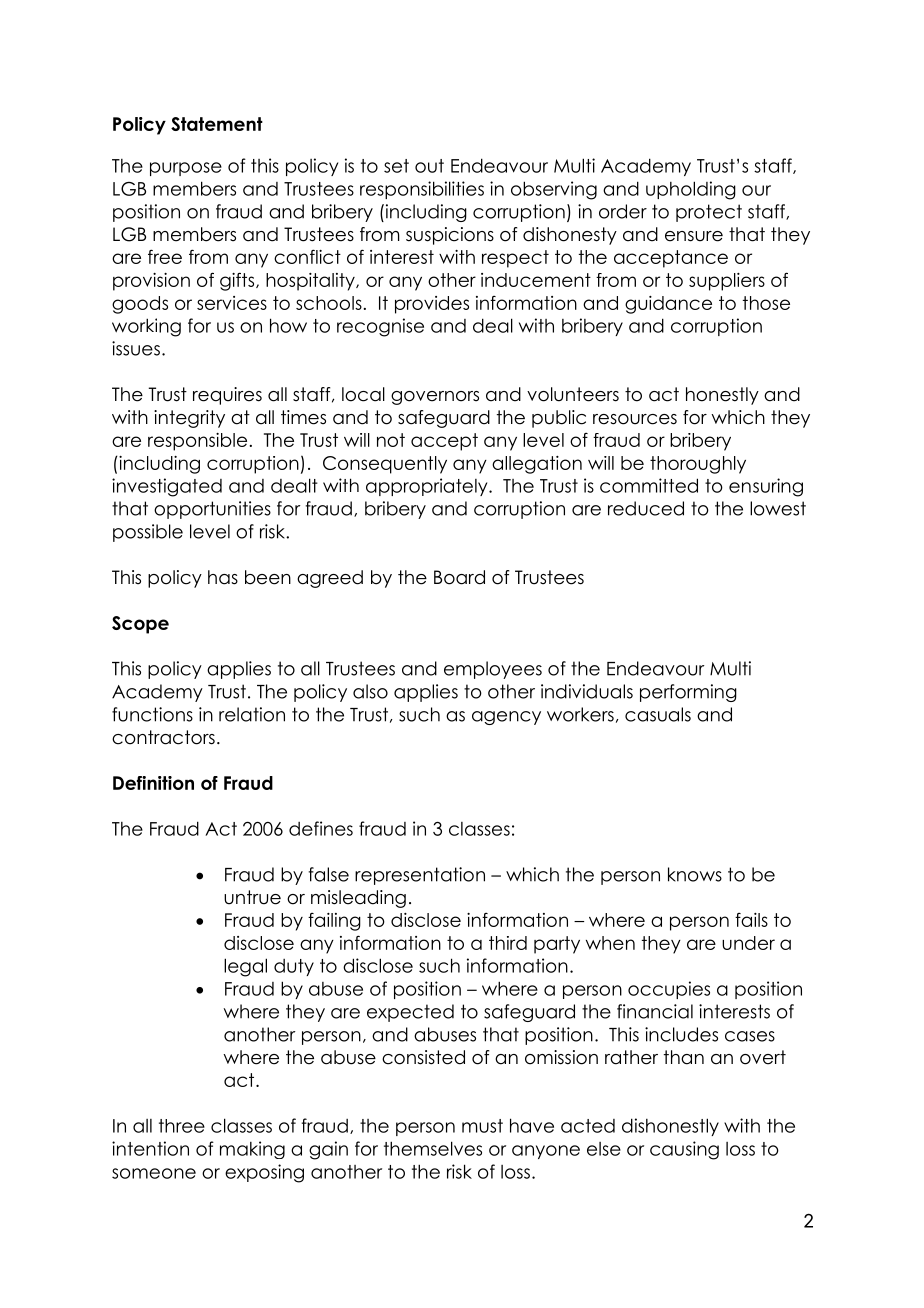 This screenshot has height=1308, width=924. What do you see at coordinates (493, 670) in the screenshot?
I see `employees` at bounding box center [493, 670].
